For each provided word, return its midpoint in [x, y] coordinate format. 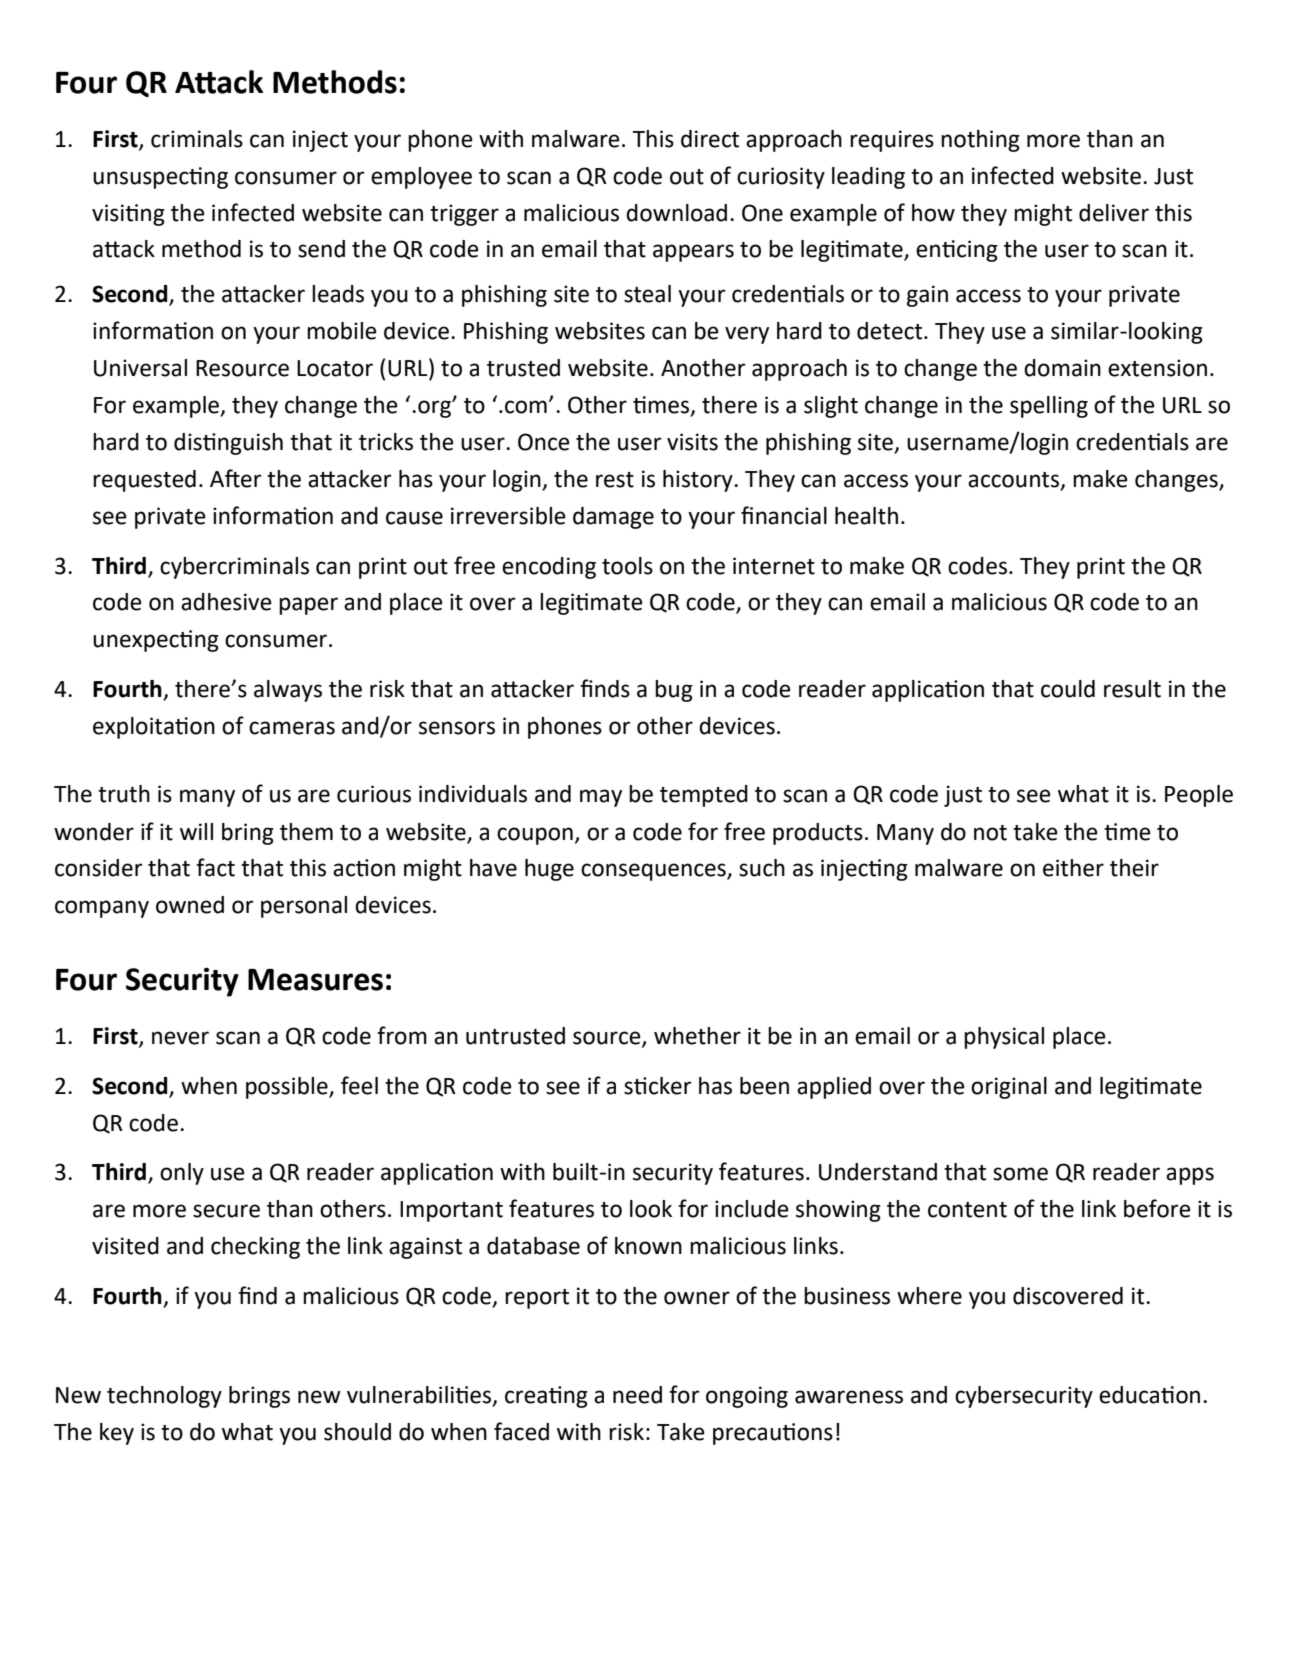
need [637, 1395]
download [676, 213]
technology [164, 1397]
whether [697, 1036]
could [1068, 689]
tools [627, 566]
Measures [315, 980]
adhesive [226, 602]
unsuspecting [160, 178]
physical [1004, 1038]
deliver [1114, 213]
